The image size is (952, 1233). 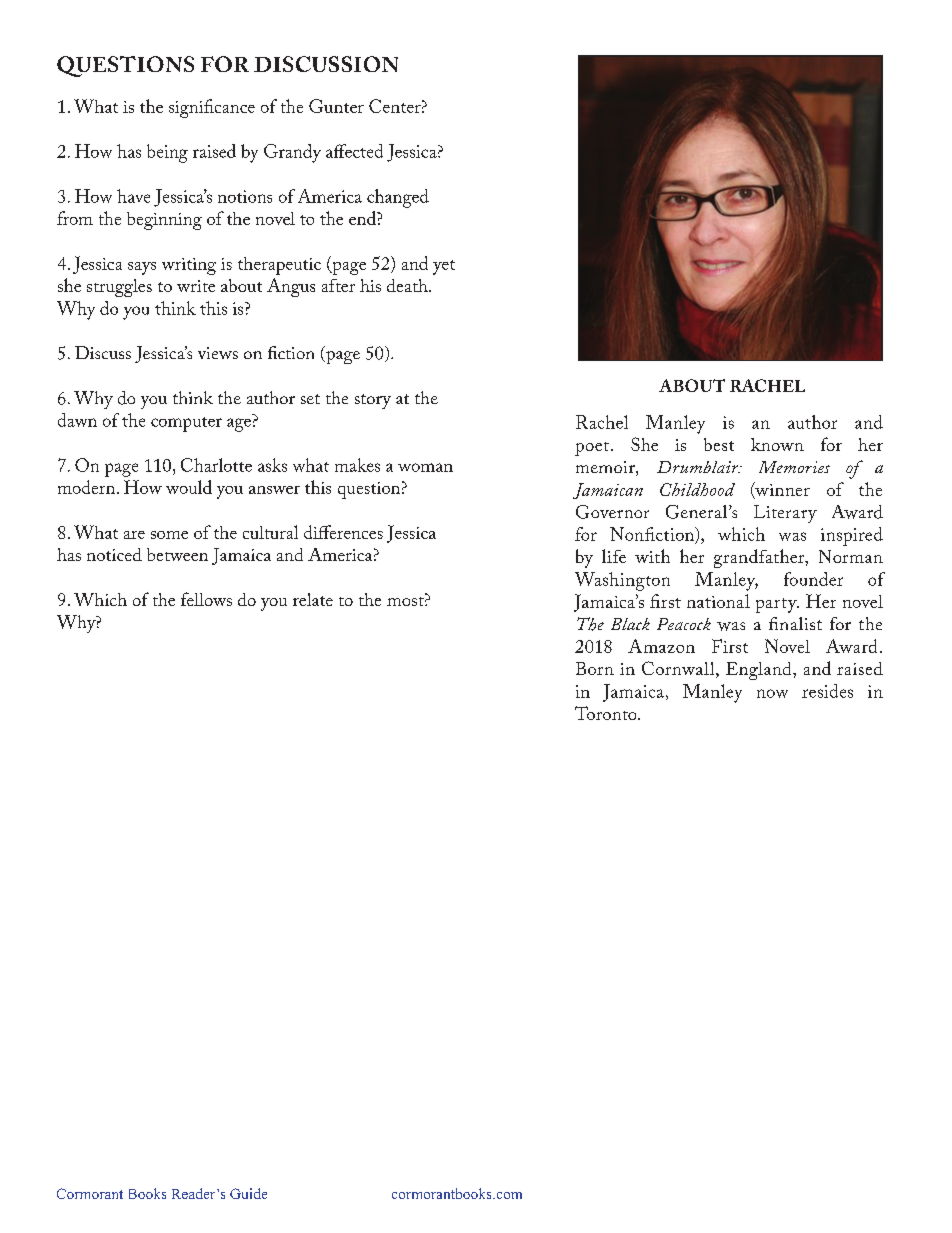 I want to click on Guide, so click(x=248, y=1193).
